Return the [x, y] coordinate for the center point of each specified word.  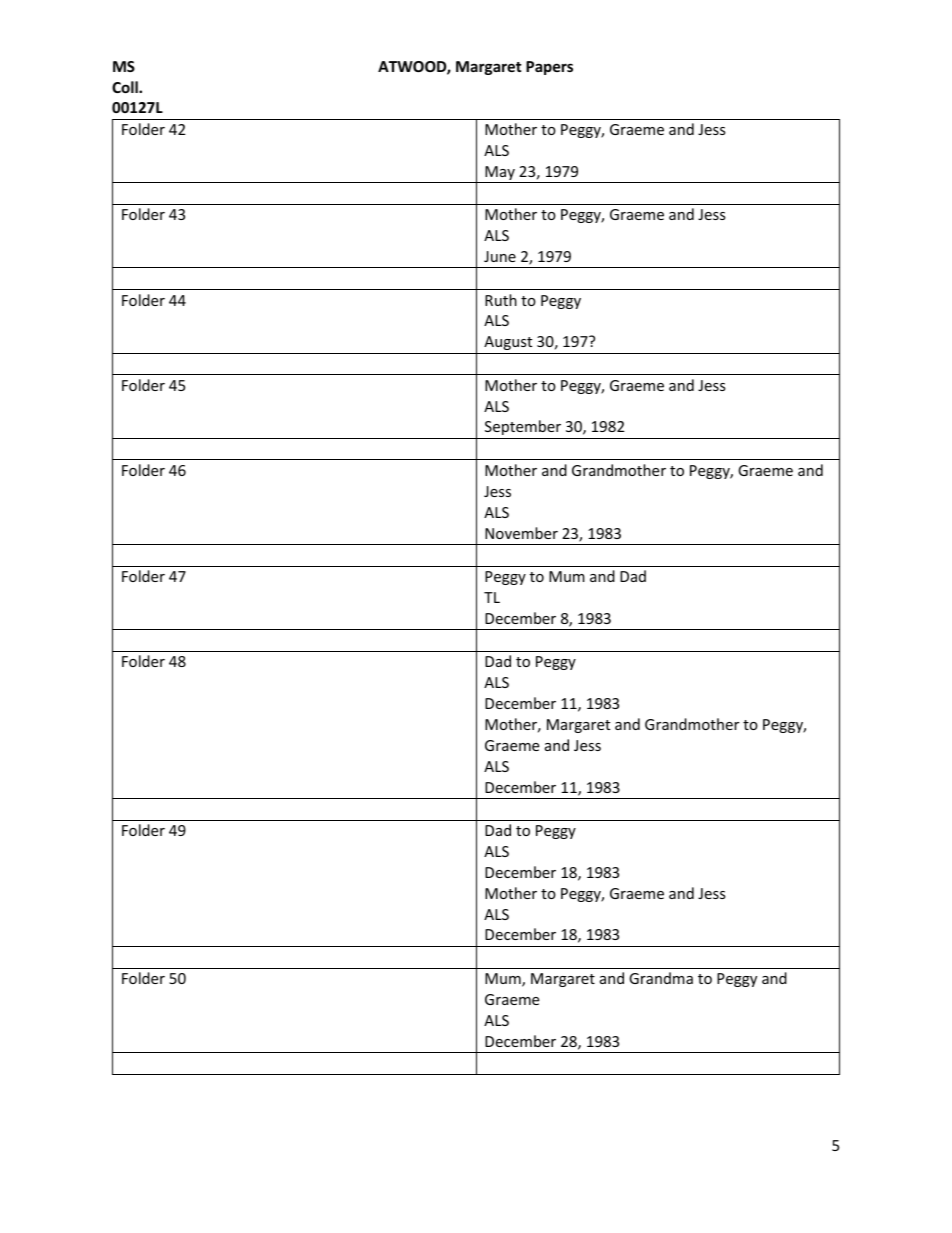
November [521, 533]
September [523, 427]
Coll [126, 87]
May [500, 174]
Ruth [501, 300]
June [500, 256]
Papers [549, 68]
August [508, 343]
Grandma [661, 978]
